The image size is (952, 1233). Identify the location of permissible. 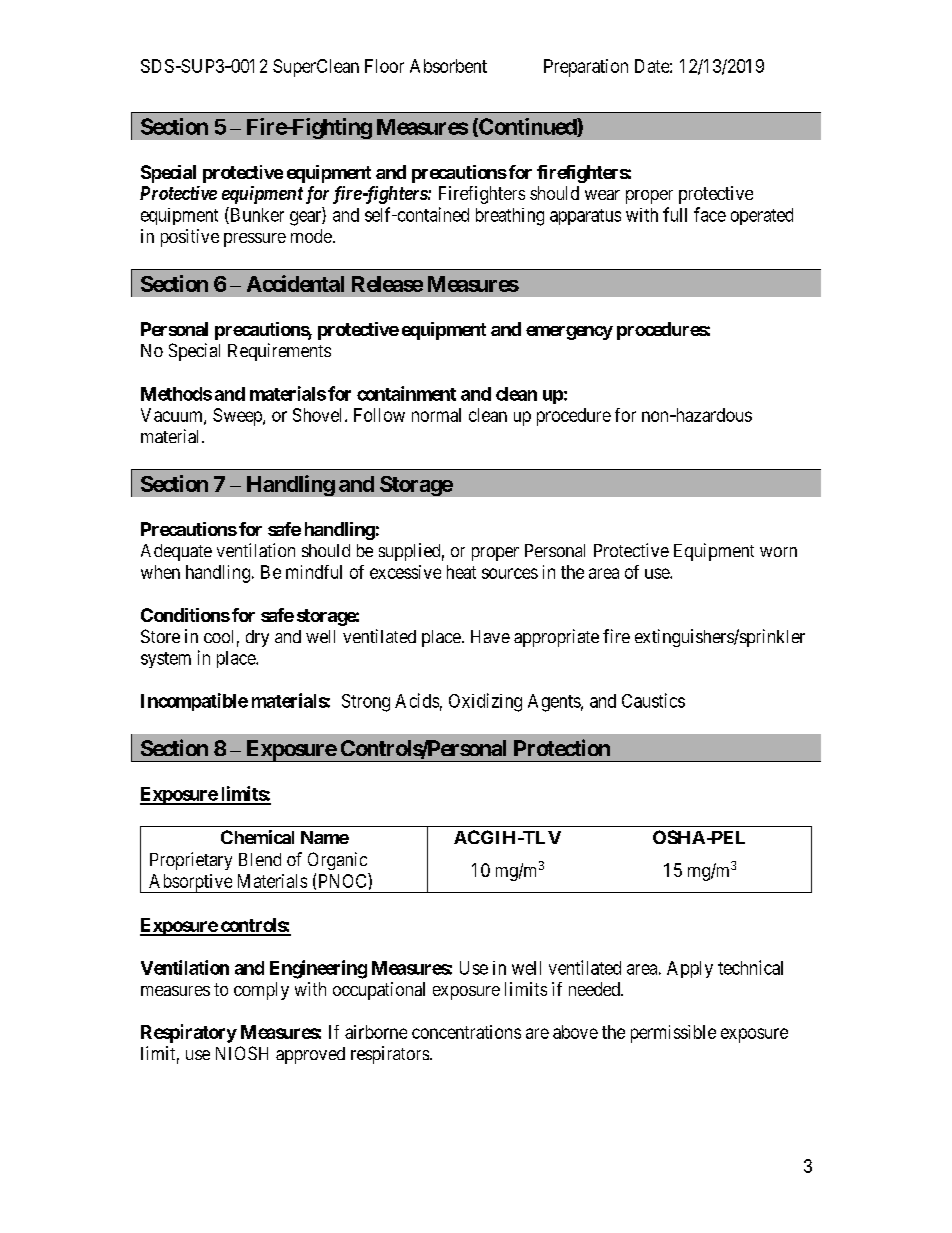
(673, 1034).
